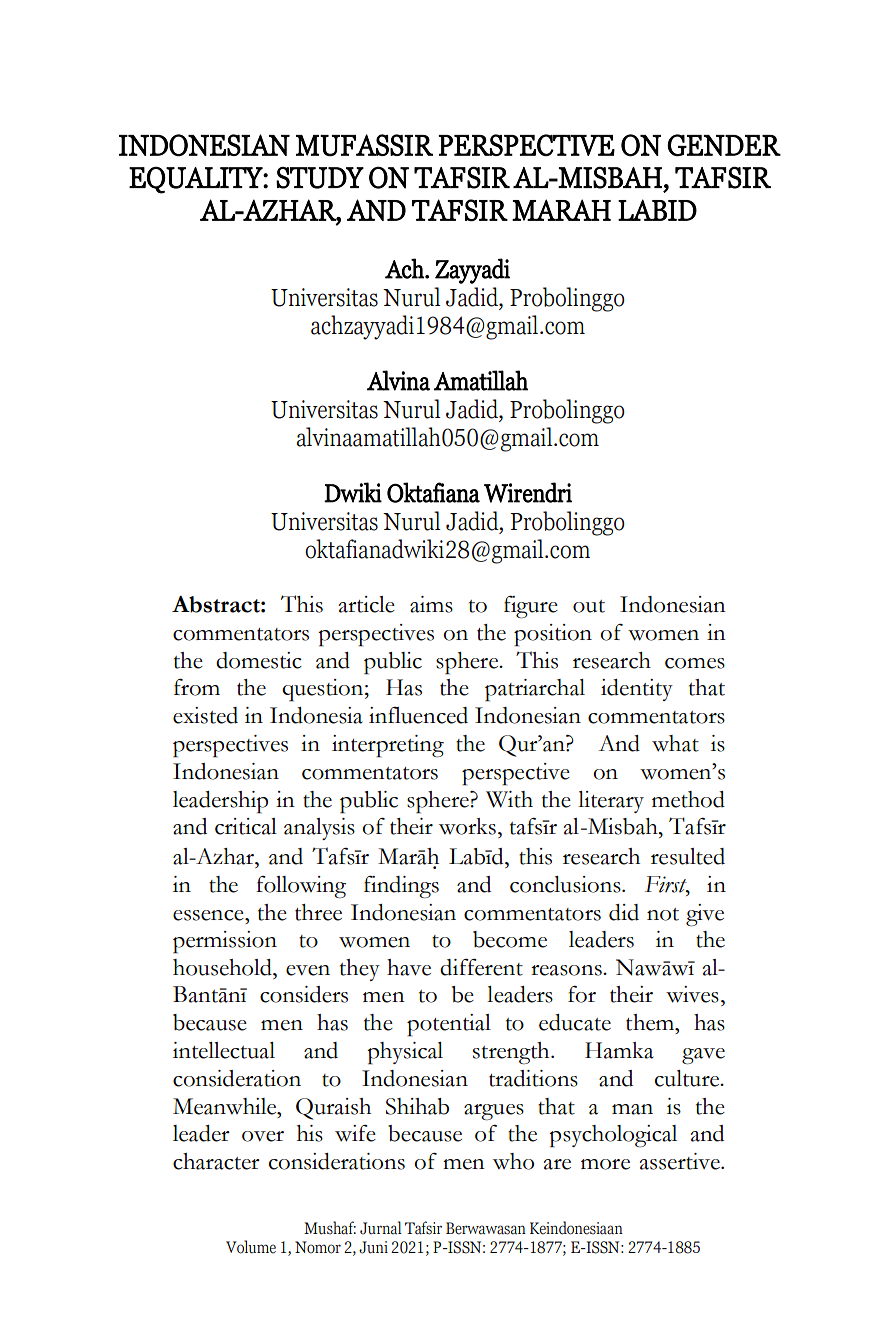 The width and height of the image is (896, 1340). Describe the element at coordinates (431, 604) in the image. I see `aims` at that location.
